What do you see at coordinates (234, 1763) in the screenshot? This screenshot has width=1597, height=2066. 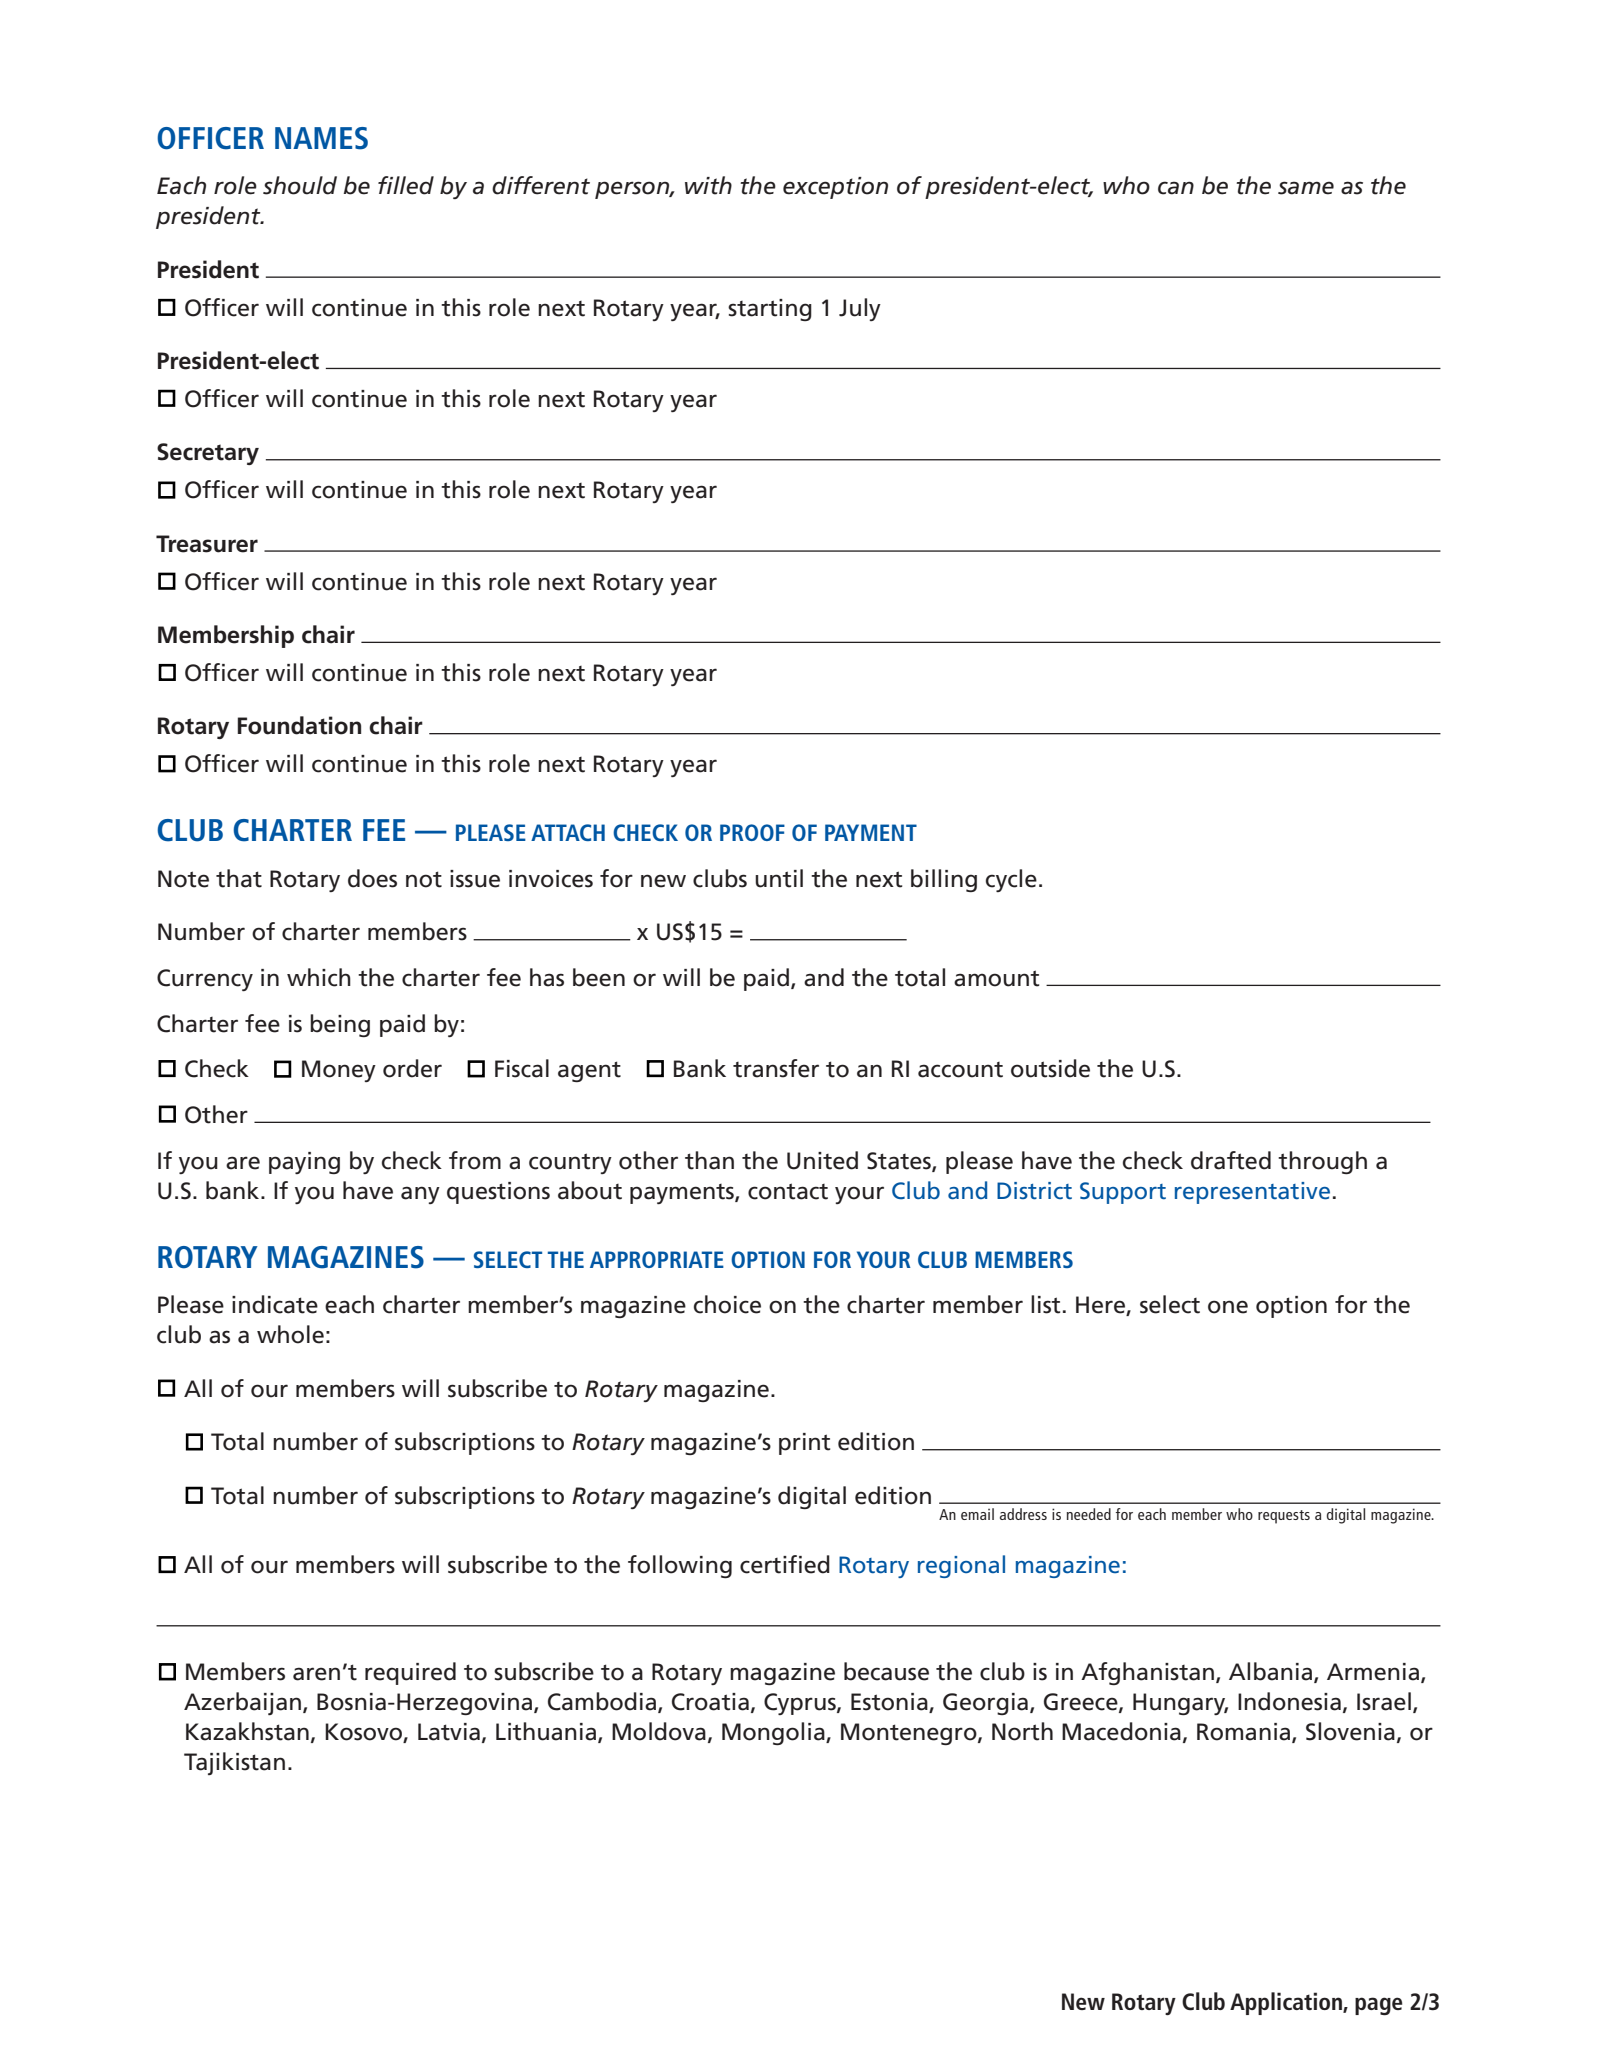 I see `Tajikistan` at bounding box center [234, 1763].
